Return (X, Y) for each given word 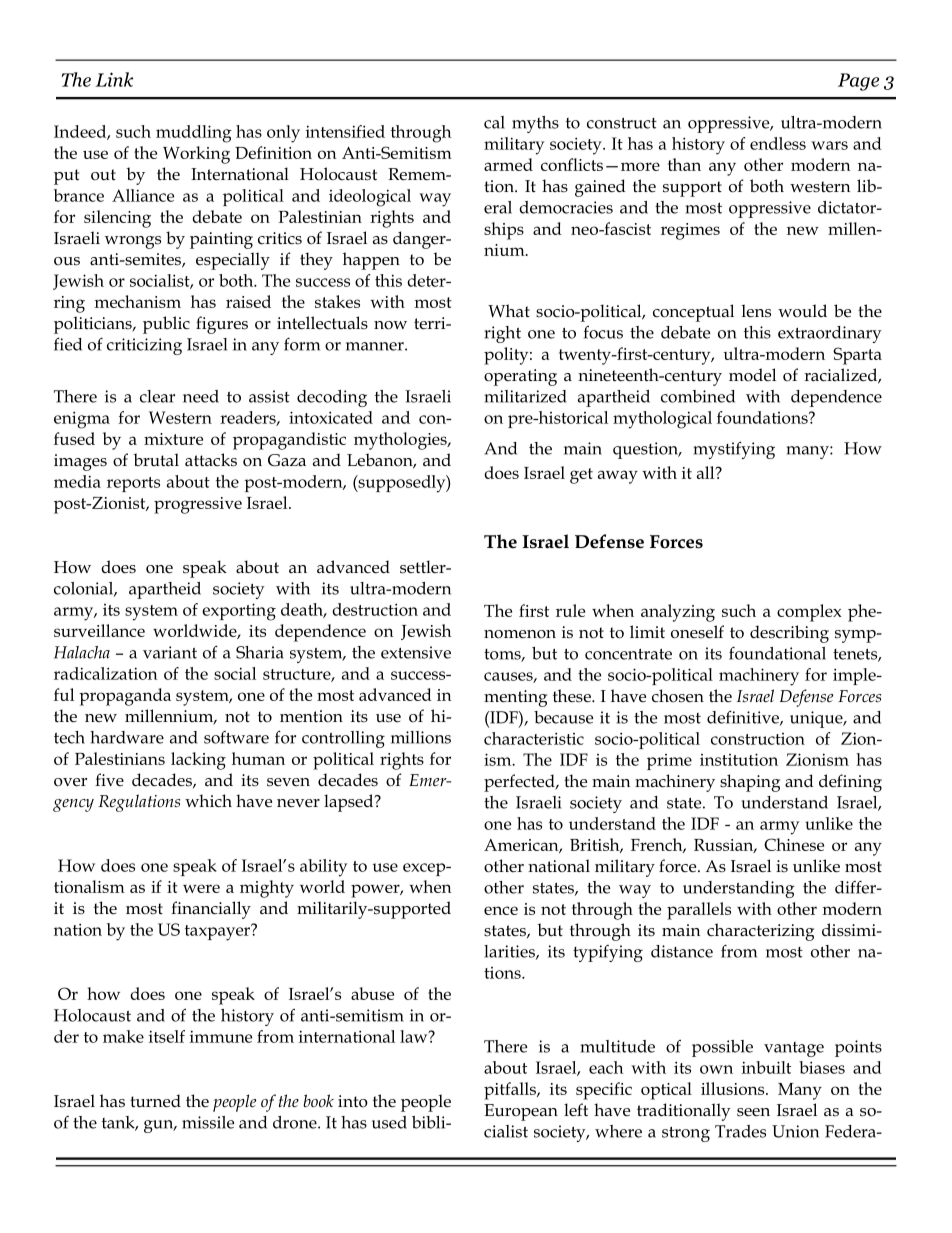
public (166, 325)
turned (155, 1101)
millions (421, 737)
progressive (198, 505)
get (581, 476)
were (201, 888)
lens (756, 311)
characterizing (760, 932)
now (390, 325)
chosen (678, 696)
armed (508, 164)
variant (170, 652)
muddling (194, 134)
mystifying (734, 450)
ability (323, 868)
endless (778, 143)
